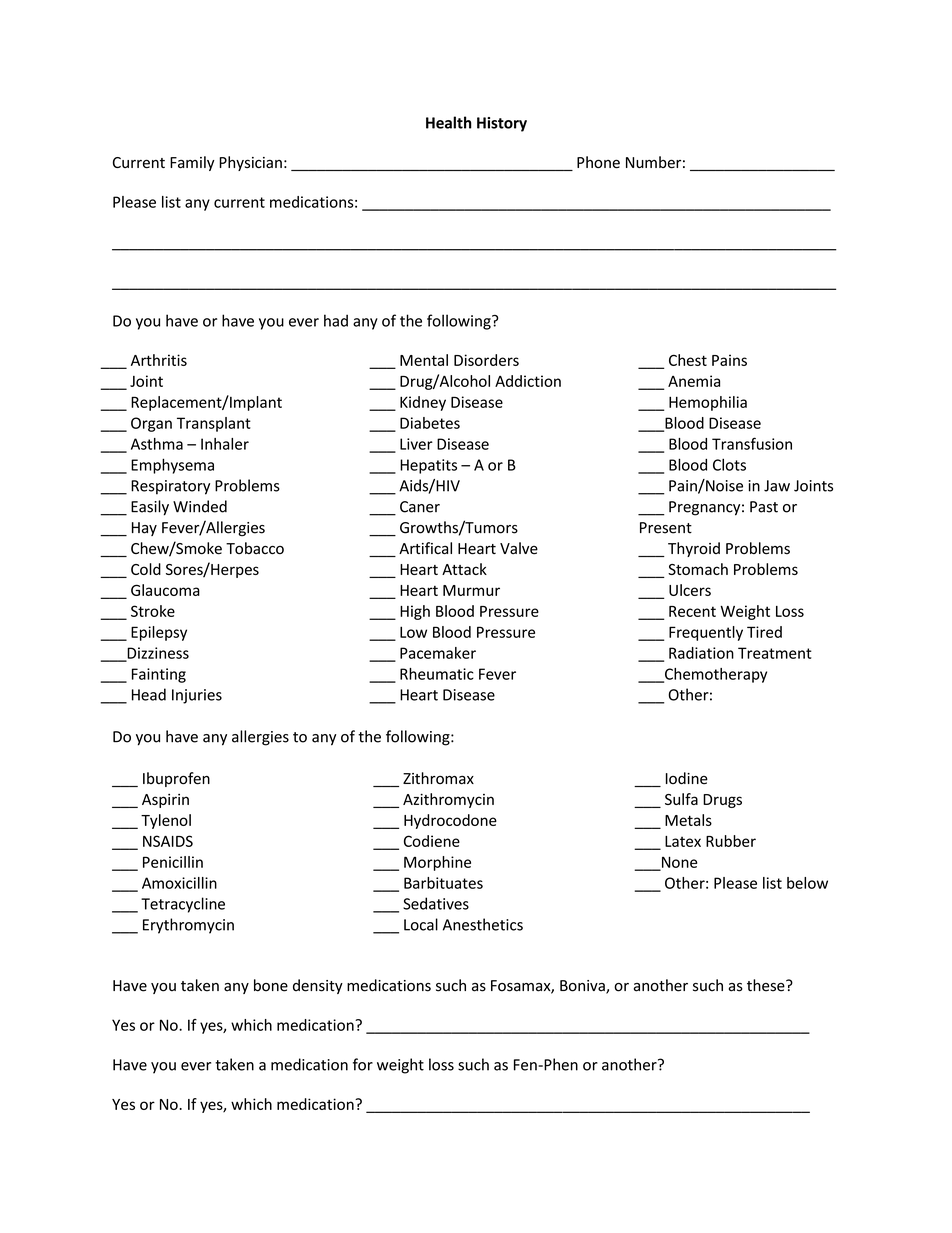  Describe the element at coordinates (363, 1064) in the screenshot. I see `for` at that location.
